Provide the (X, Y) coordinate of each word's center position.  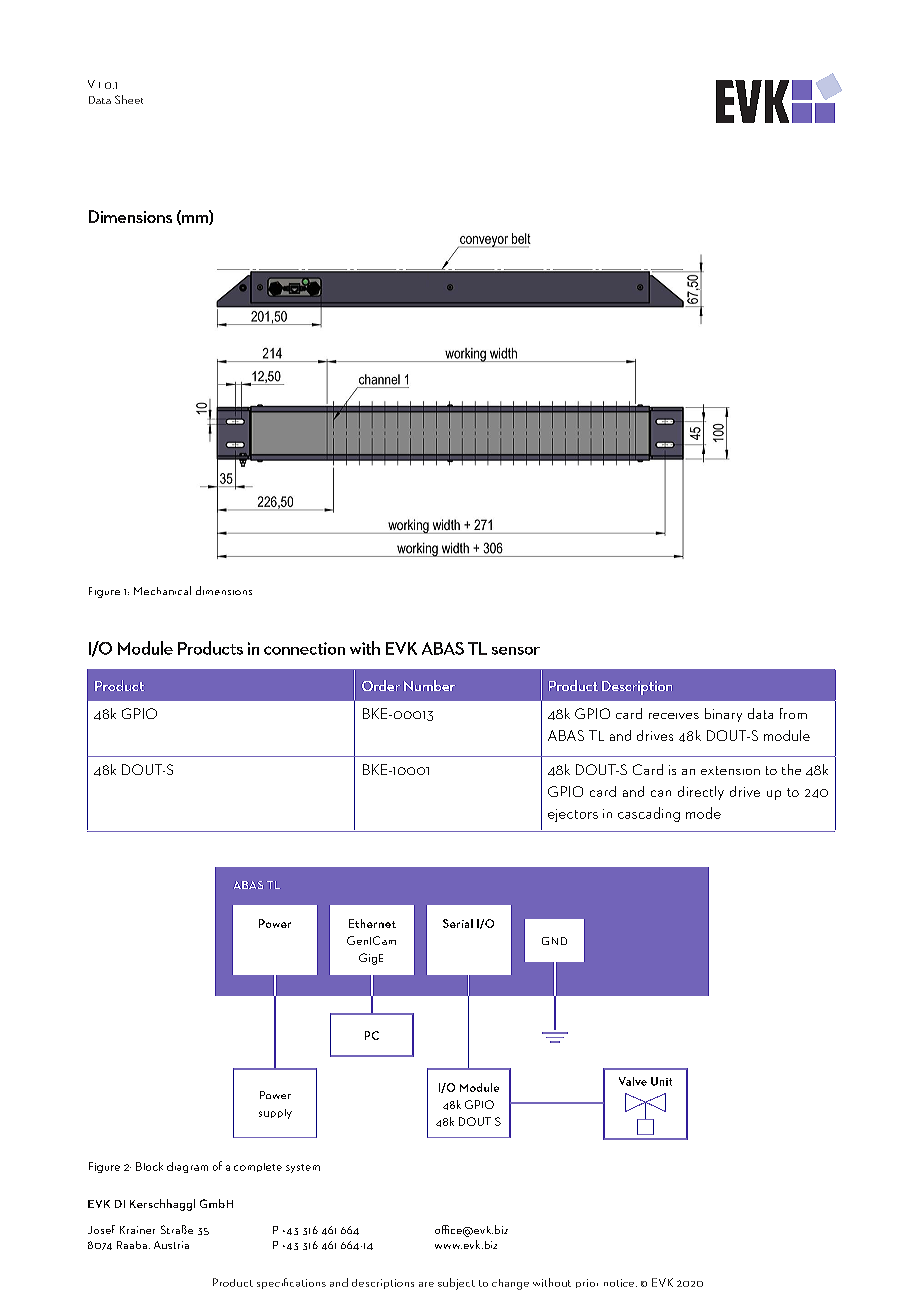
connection (304, 648)
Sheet (129, 99)
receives (674, 716)
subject (456, 1284)
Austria (171, 1245)
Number (429, 685)
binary (723, 715)
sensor (516, 651)
